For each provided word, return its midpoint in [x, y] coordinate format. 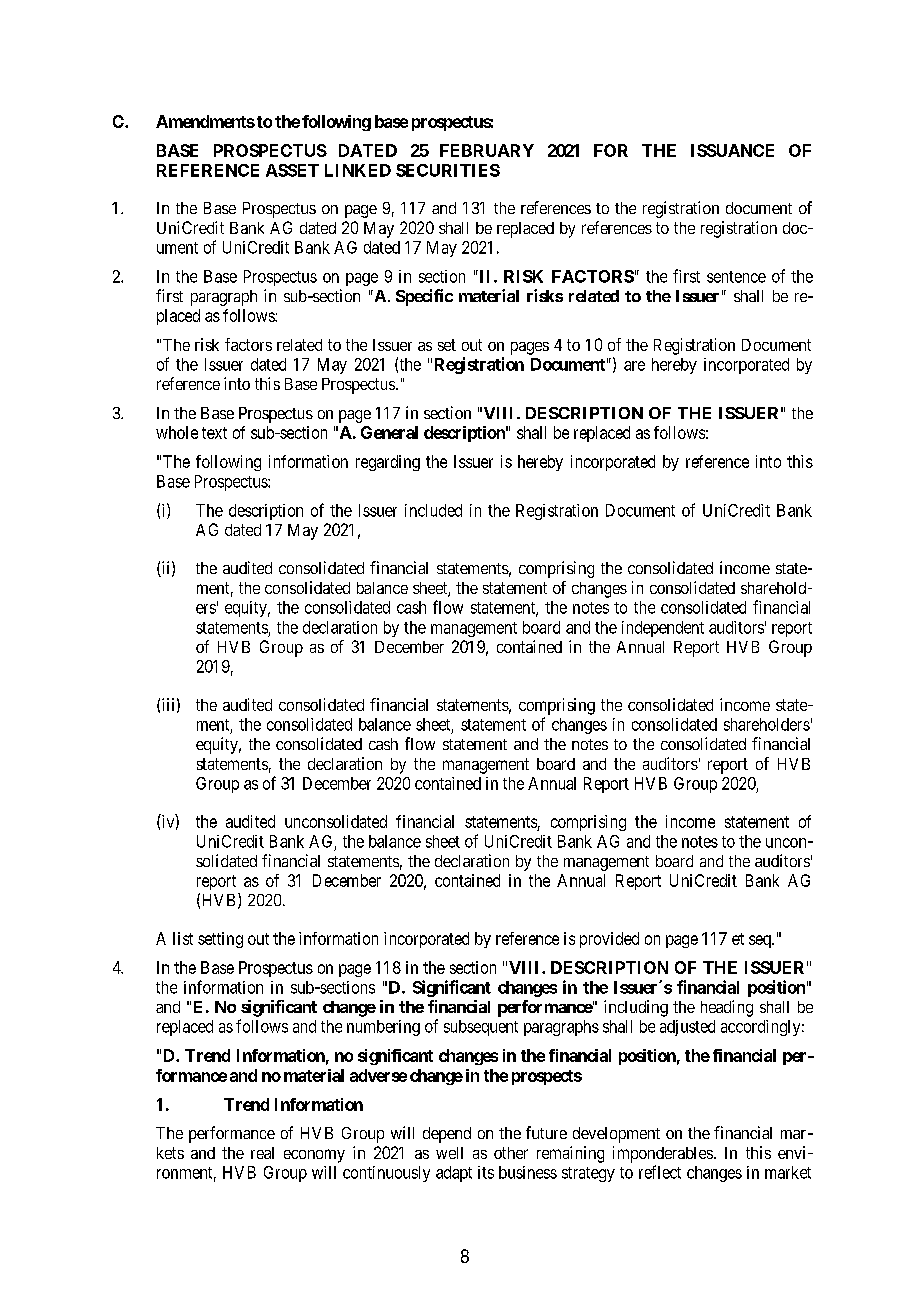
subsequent [481, 1028]
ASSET [292, 170]
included [433, 510]
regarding [388, 463]
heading [727, 1008]
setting [220, 940]
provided [609, 940]
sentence [736, 277]
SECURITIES [448, 170]
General [389, 432]
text [214, 433]
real [262, 1153]
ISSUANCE [732, 150]
